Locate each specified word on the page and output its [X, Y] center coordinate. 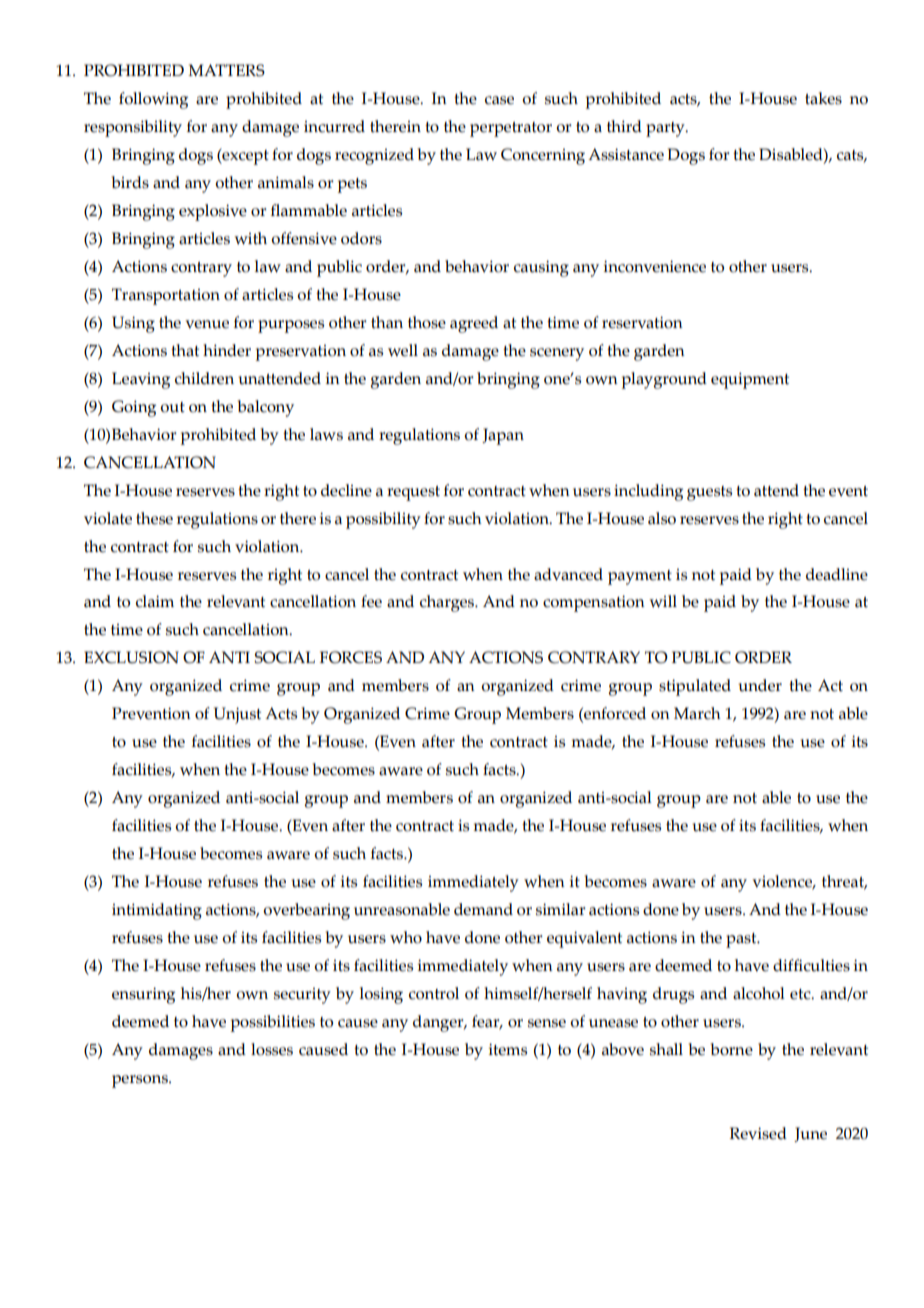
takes [823, 98]
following [153, 100]
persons [141, 1081]
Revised [758, 1133]
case [499, 100]
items [508, 1049]
